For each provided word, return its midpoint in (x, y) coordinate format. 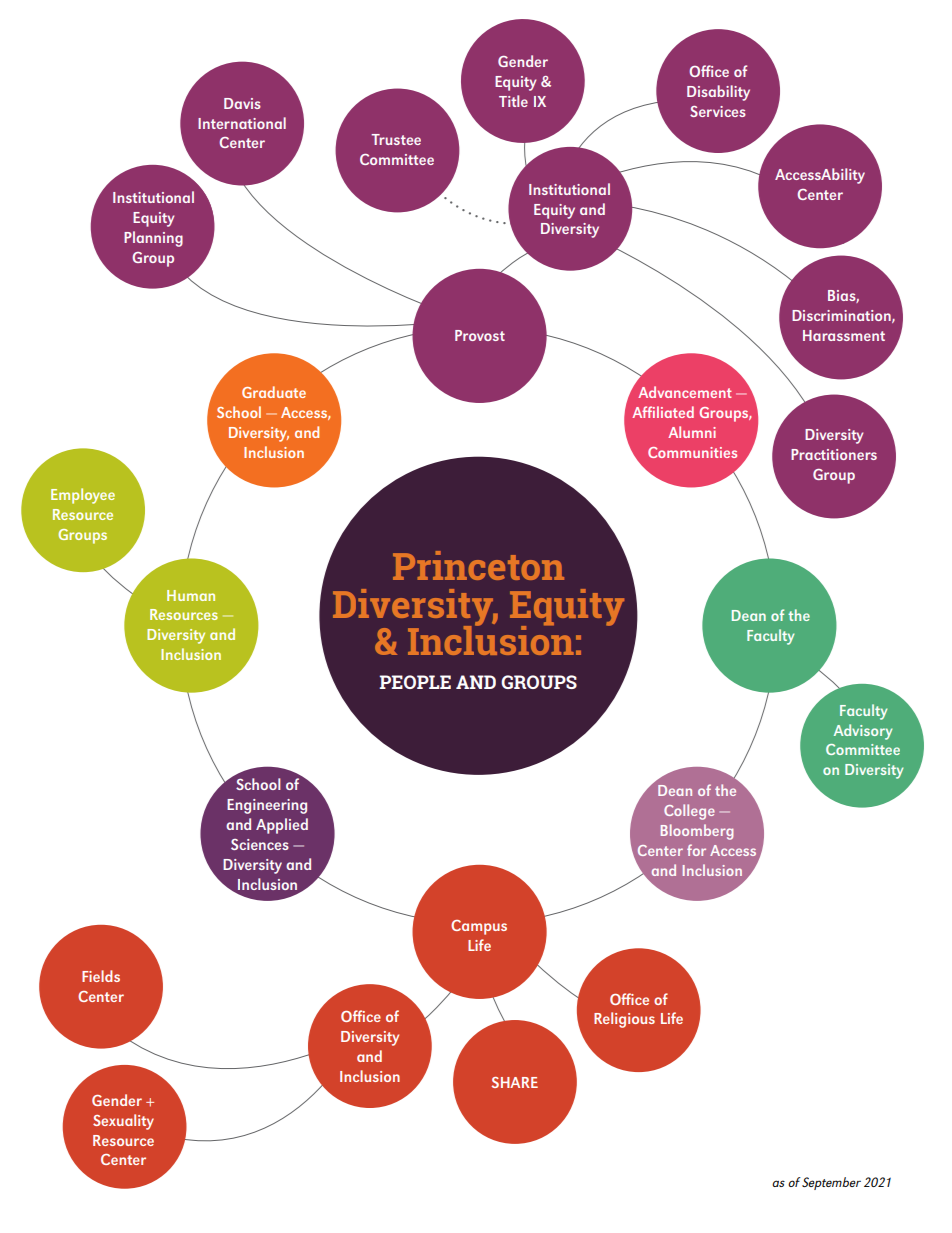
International (242, 123)
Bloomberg (697, 832)
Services (718, 111)
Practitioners (834, 454)
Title (513, 101)
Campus (479, 927)
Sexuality (123, 1122)
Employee (83, 496)
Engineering (267, 806)
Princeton (478, 565)
